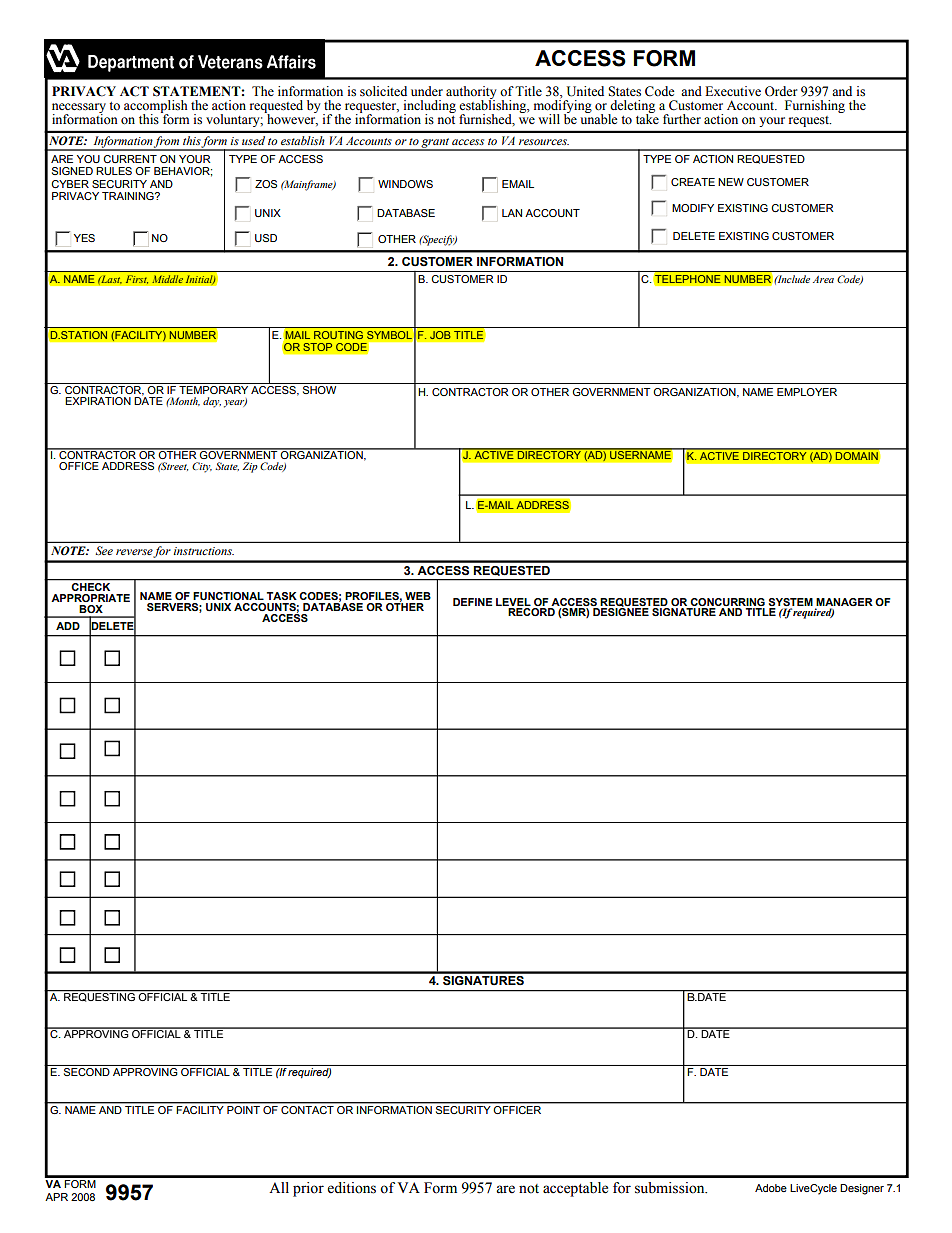  Describe the element at coordinates (104, 550) in the image. I see `See` at that location.
